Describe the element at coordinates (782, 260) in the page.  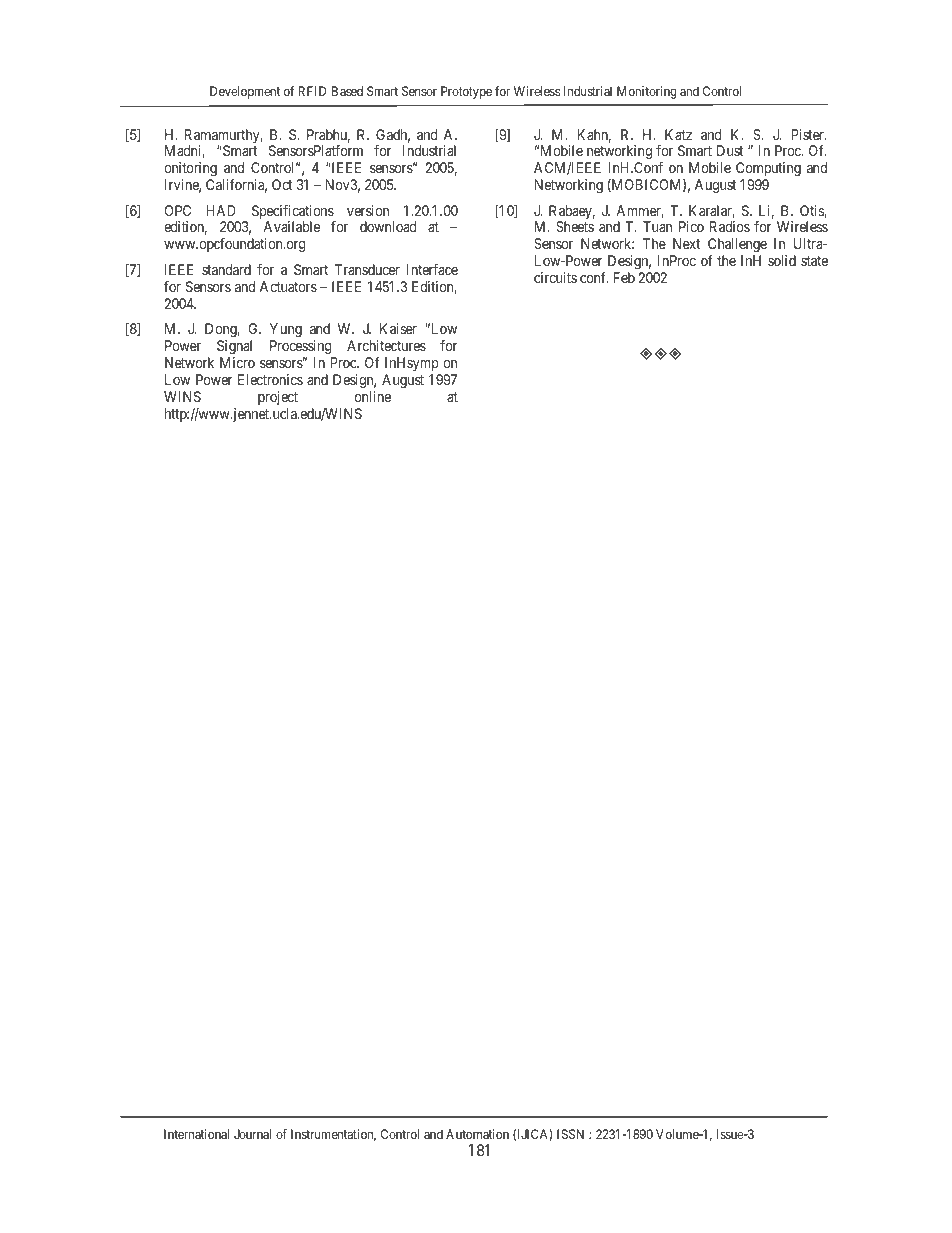
I see `solid` at that location.
